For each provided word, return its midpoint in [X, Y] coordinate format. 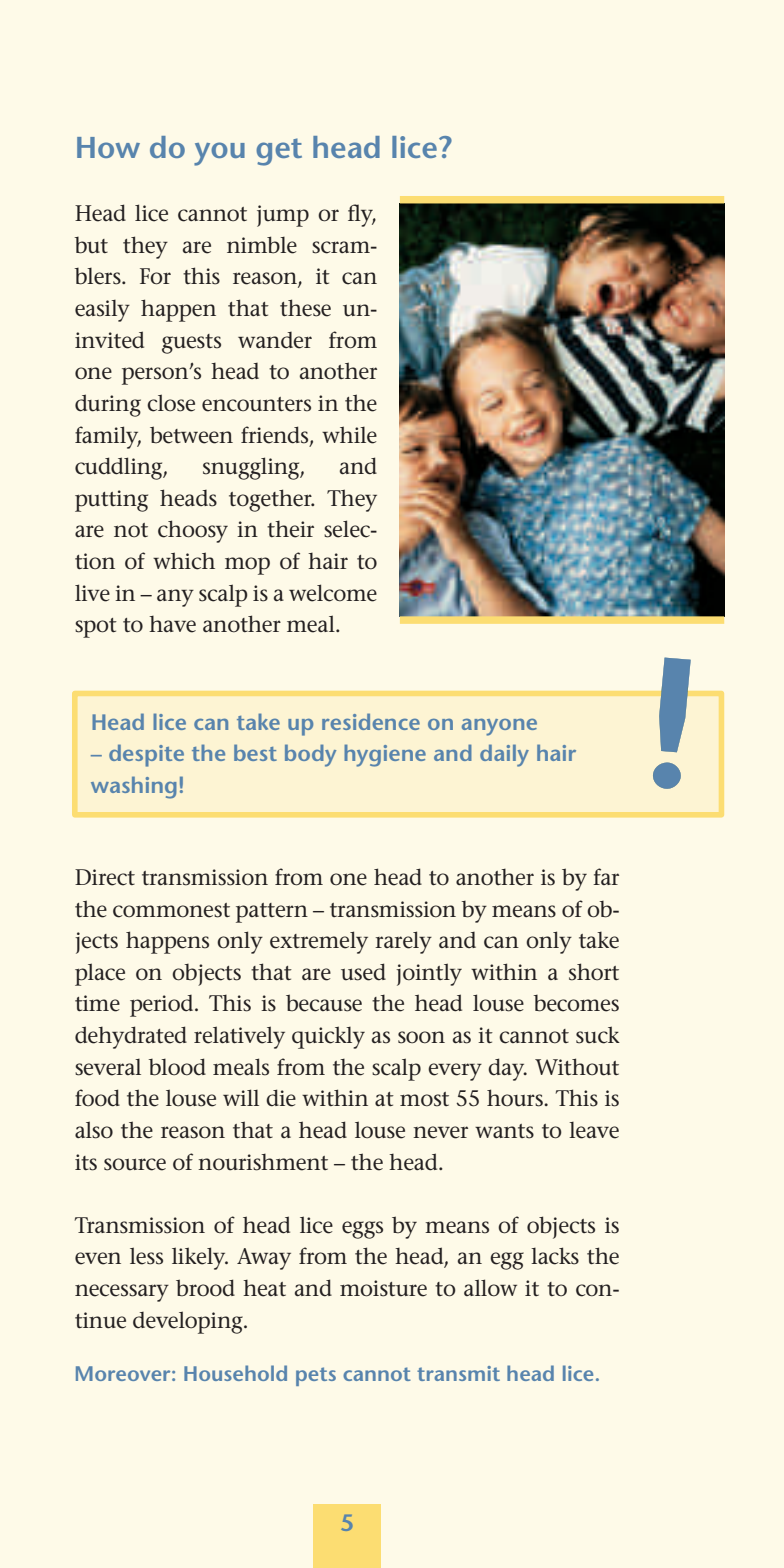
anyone [499, 727]
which [184, 561]
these [305, 308]
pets [316, 1376]
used [363, 972]
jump [283, 216]
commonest [171, 910]
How [108, 147]
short [594, 972]
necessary [122, 1293]
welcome [333, 593]
